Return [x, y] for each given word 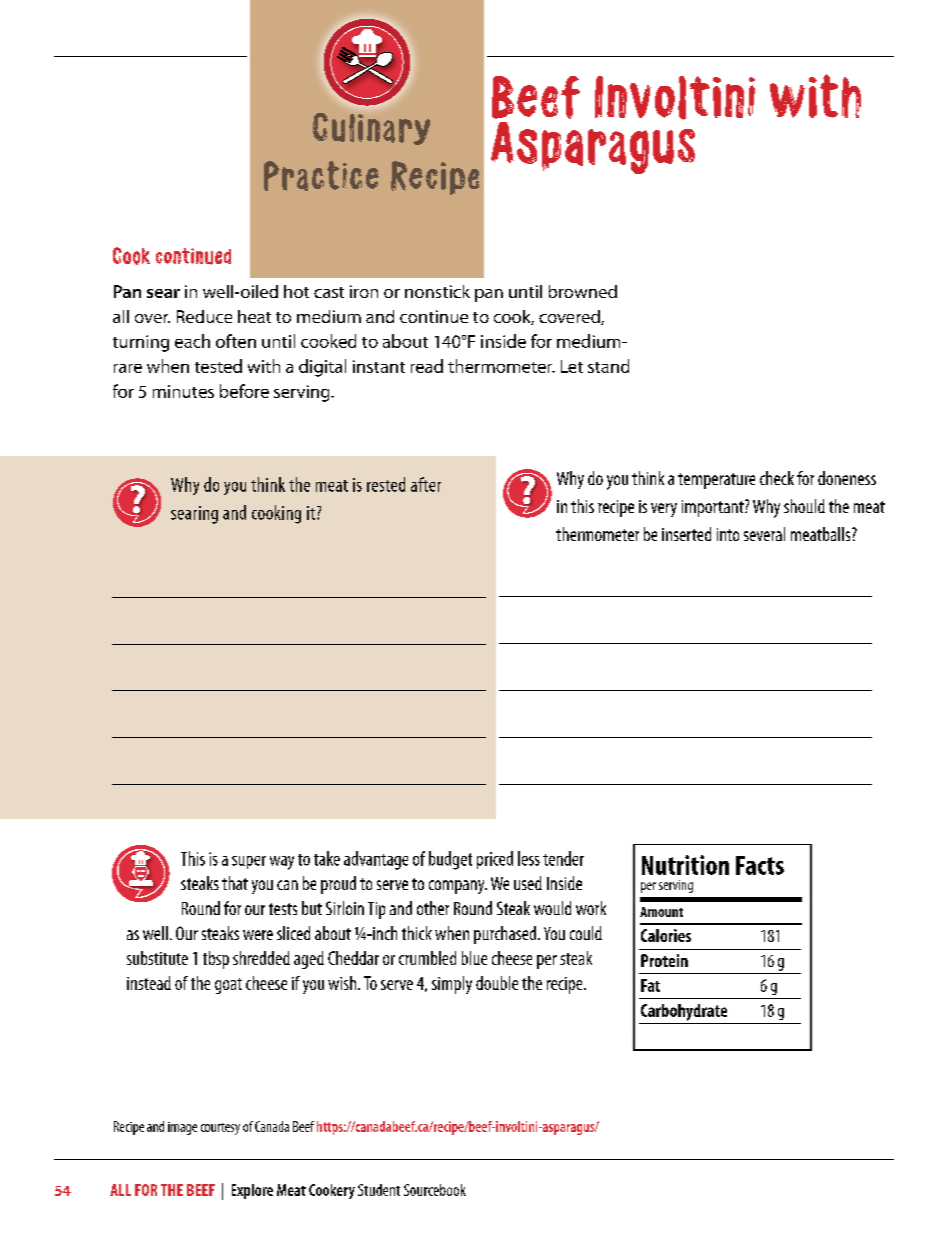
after [426, 484]
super [249, 862]
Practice [321, 176]
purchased [506, 935]
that [235, 883]
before [244, 391]
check [777, 478]
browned [583, 291]
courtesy [220, 1129]
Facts [760, 865]
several [764, 534]
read [427, 366]
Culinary [371, 129]
